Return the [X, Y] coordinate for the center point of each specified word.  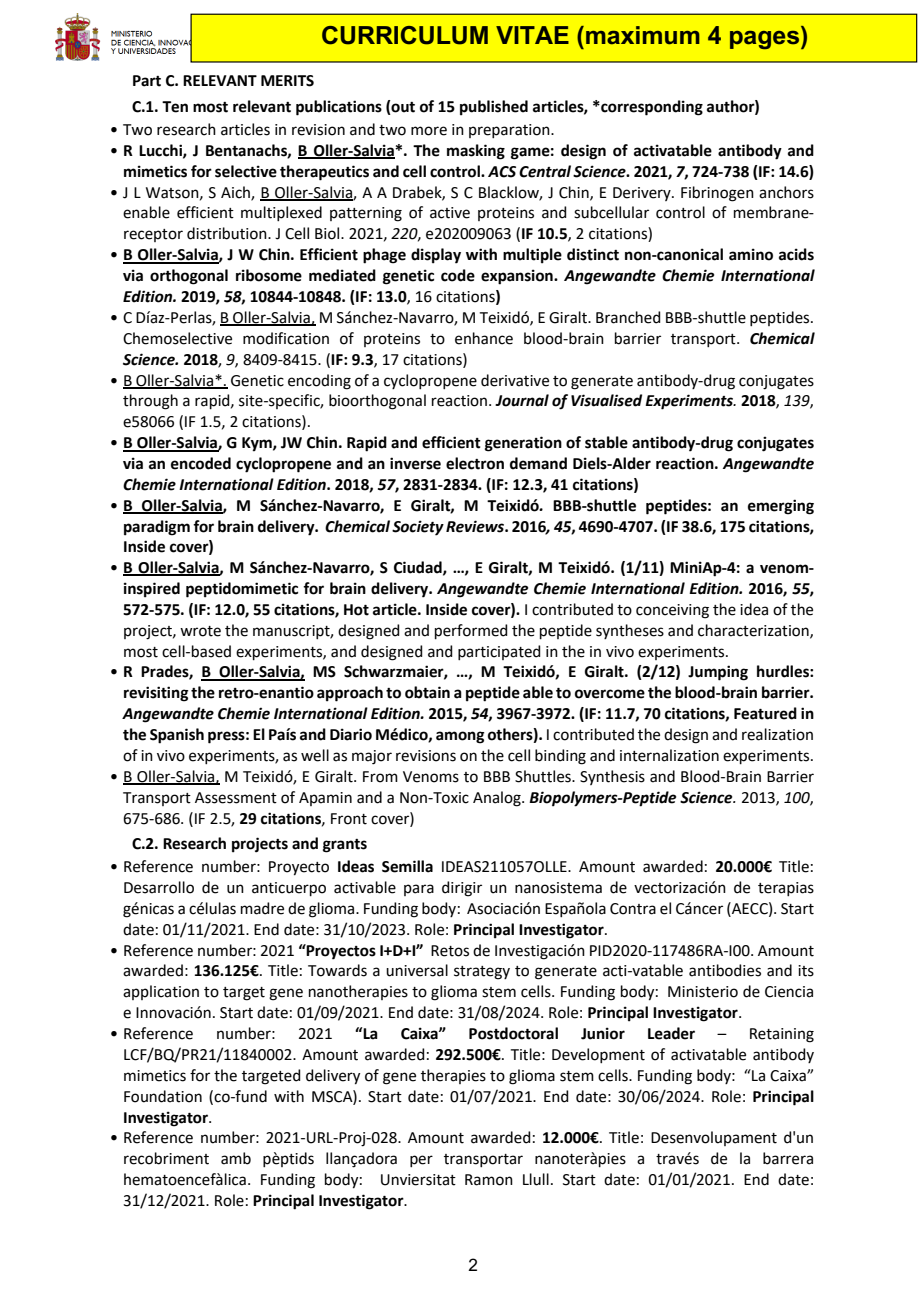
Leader [671, 1033]
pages [766, 40]
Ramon [489, 1180]
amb [236, 1158]
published [494, 108]
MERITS [287, 81]
